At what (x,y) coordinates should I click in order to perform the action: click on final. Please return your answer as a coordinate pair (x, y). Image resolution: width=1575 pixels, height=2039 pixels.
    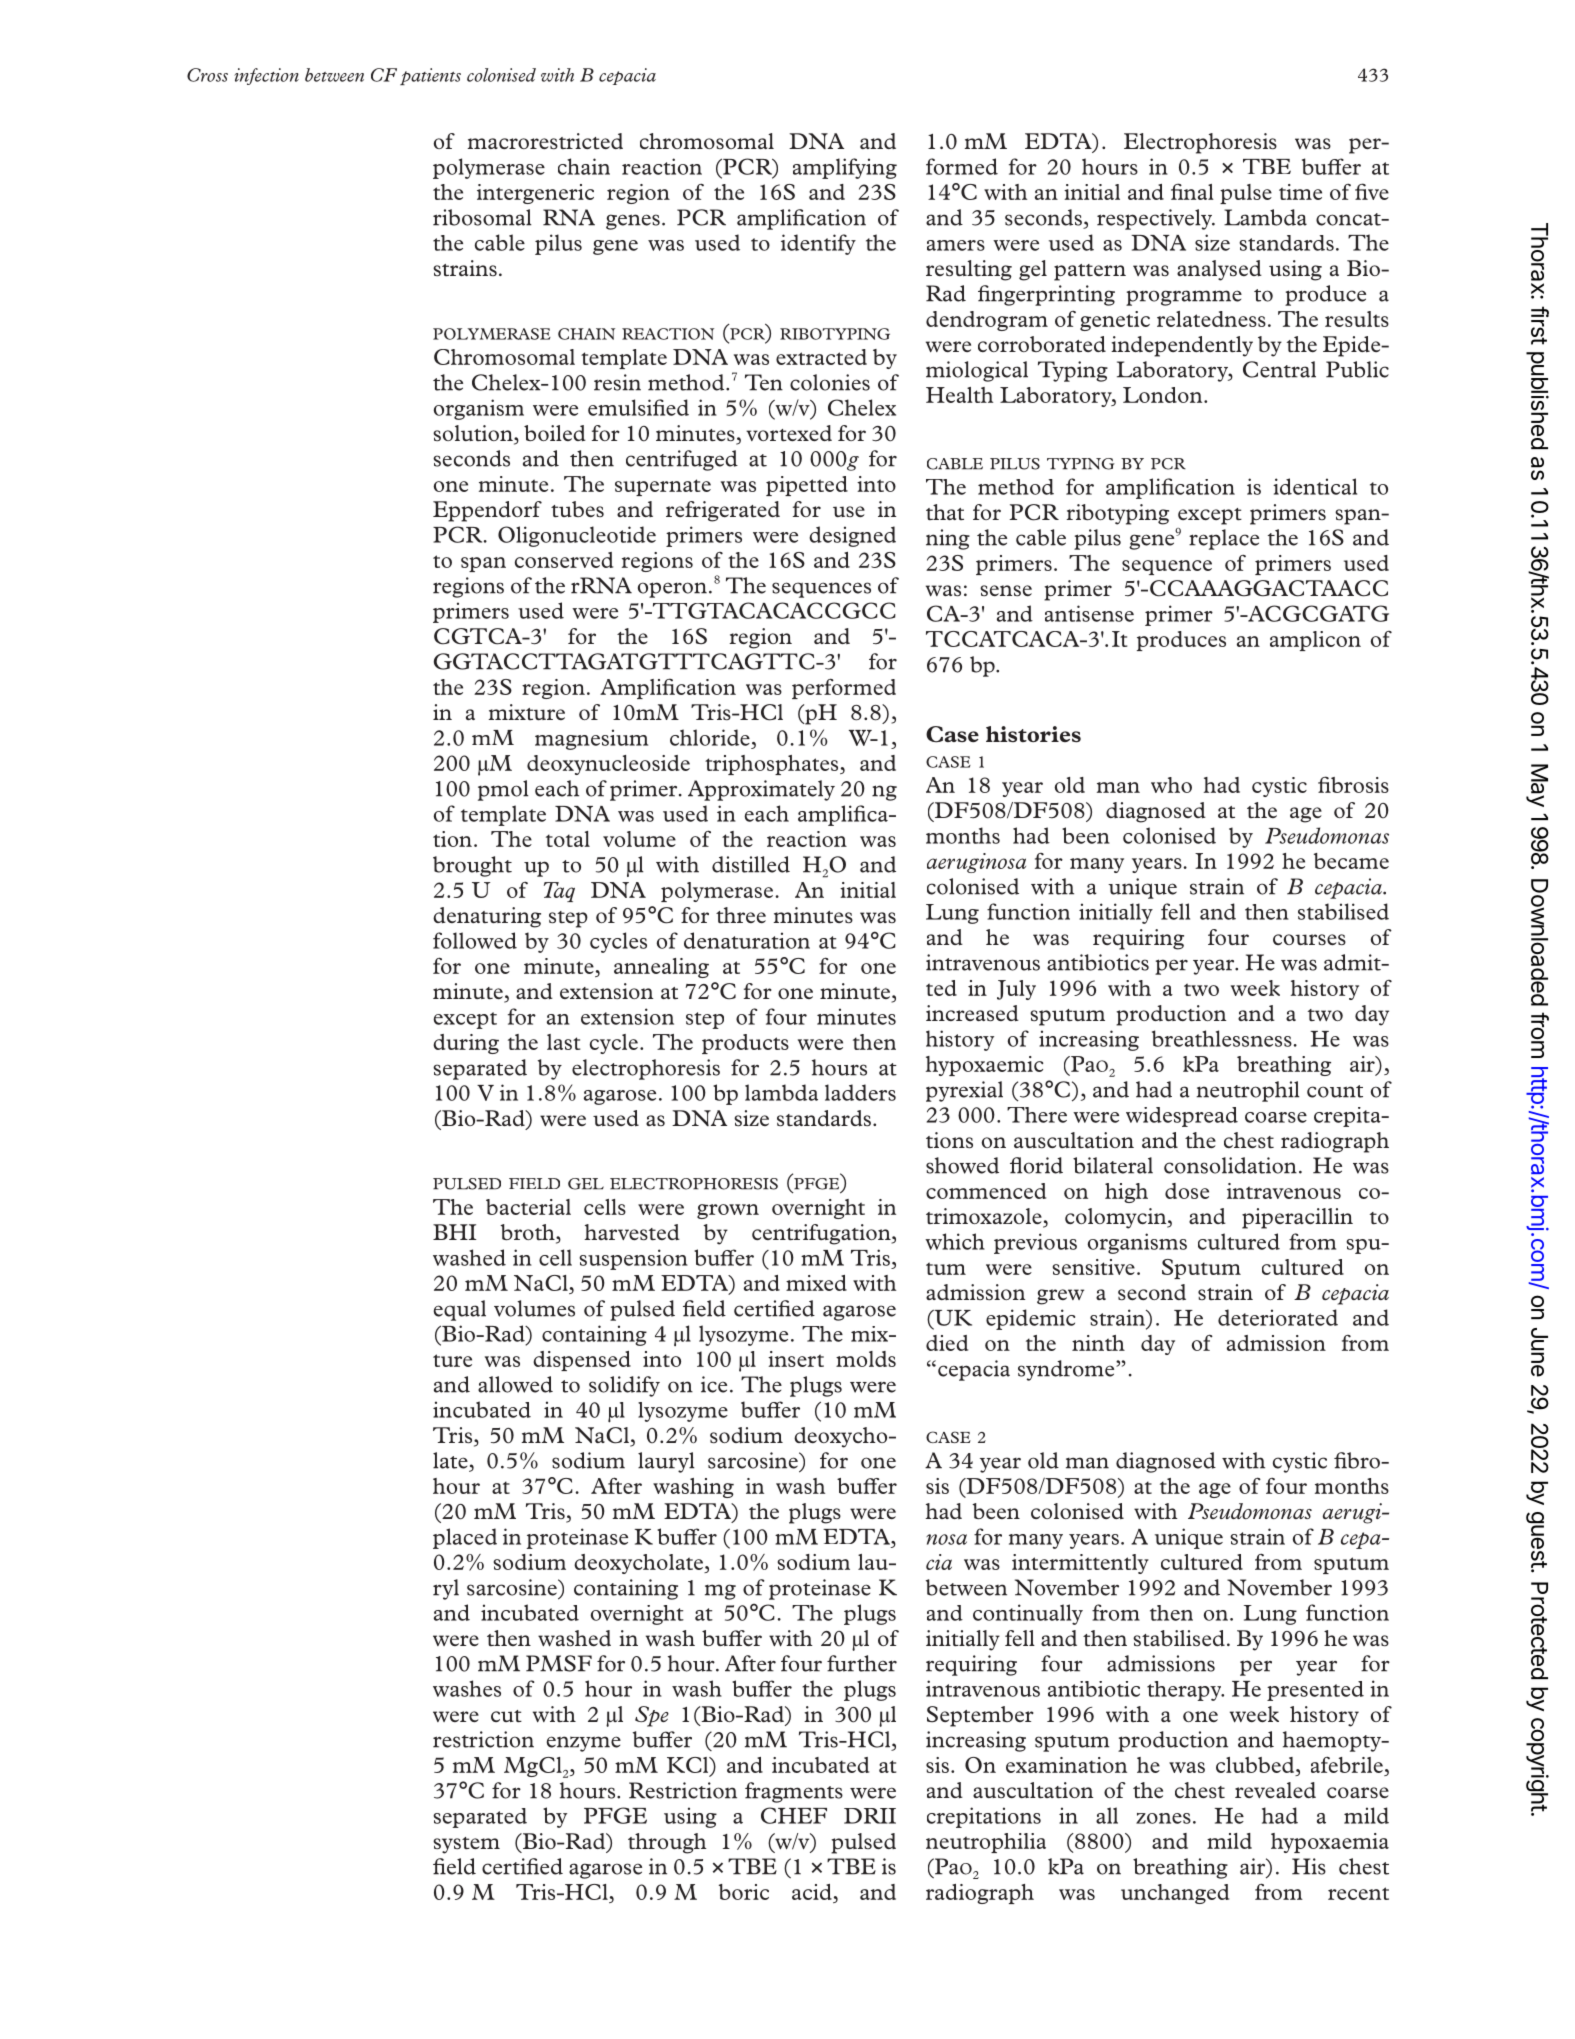
    Looking at the image, I should click on (1192, 191).
